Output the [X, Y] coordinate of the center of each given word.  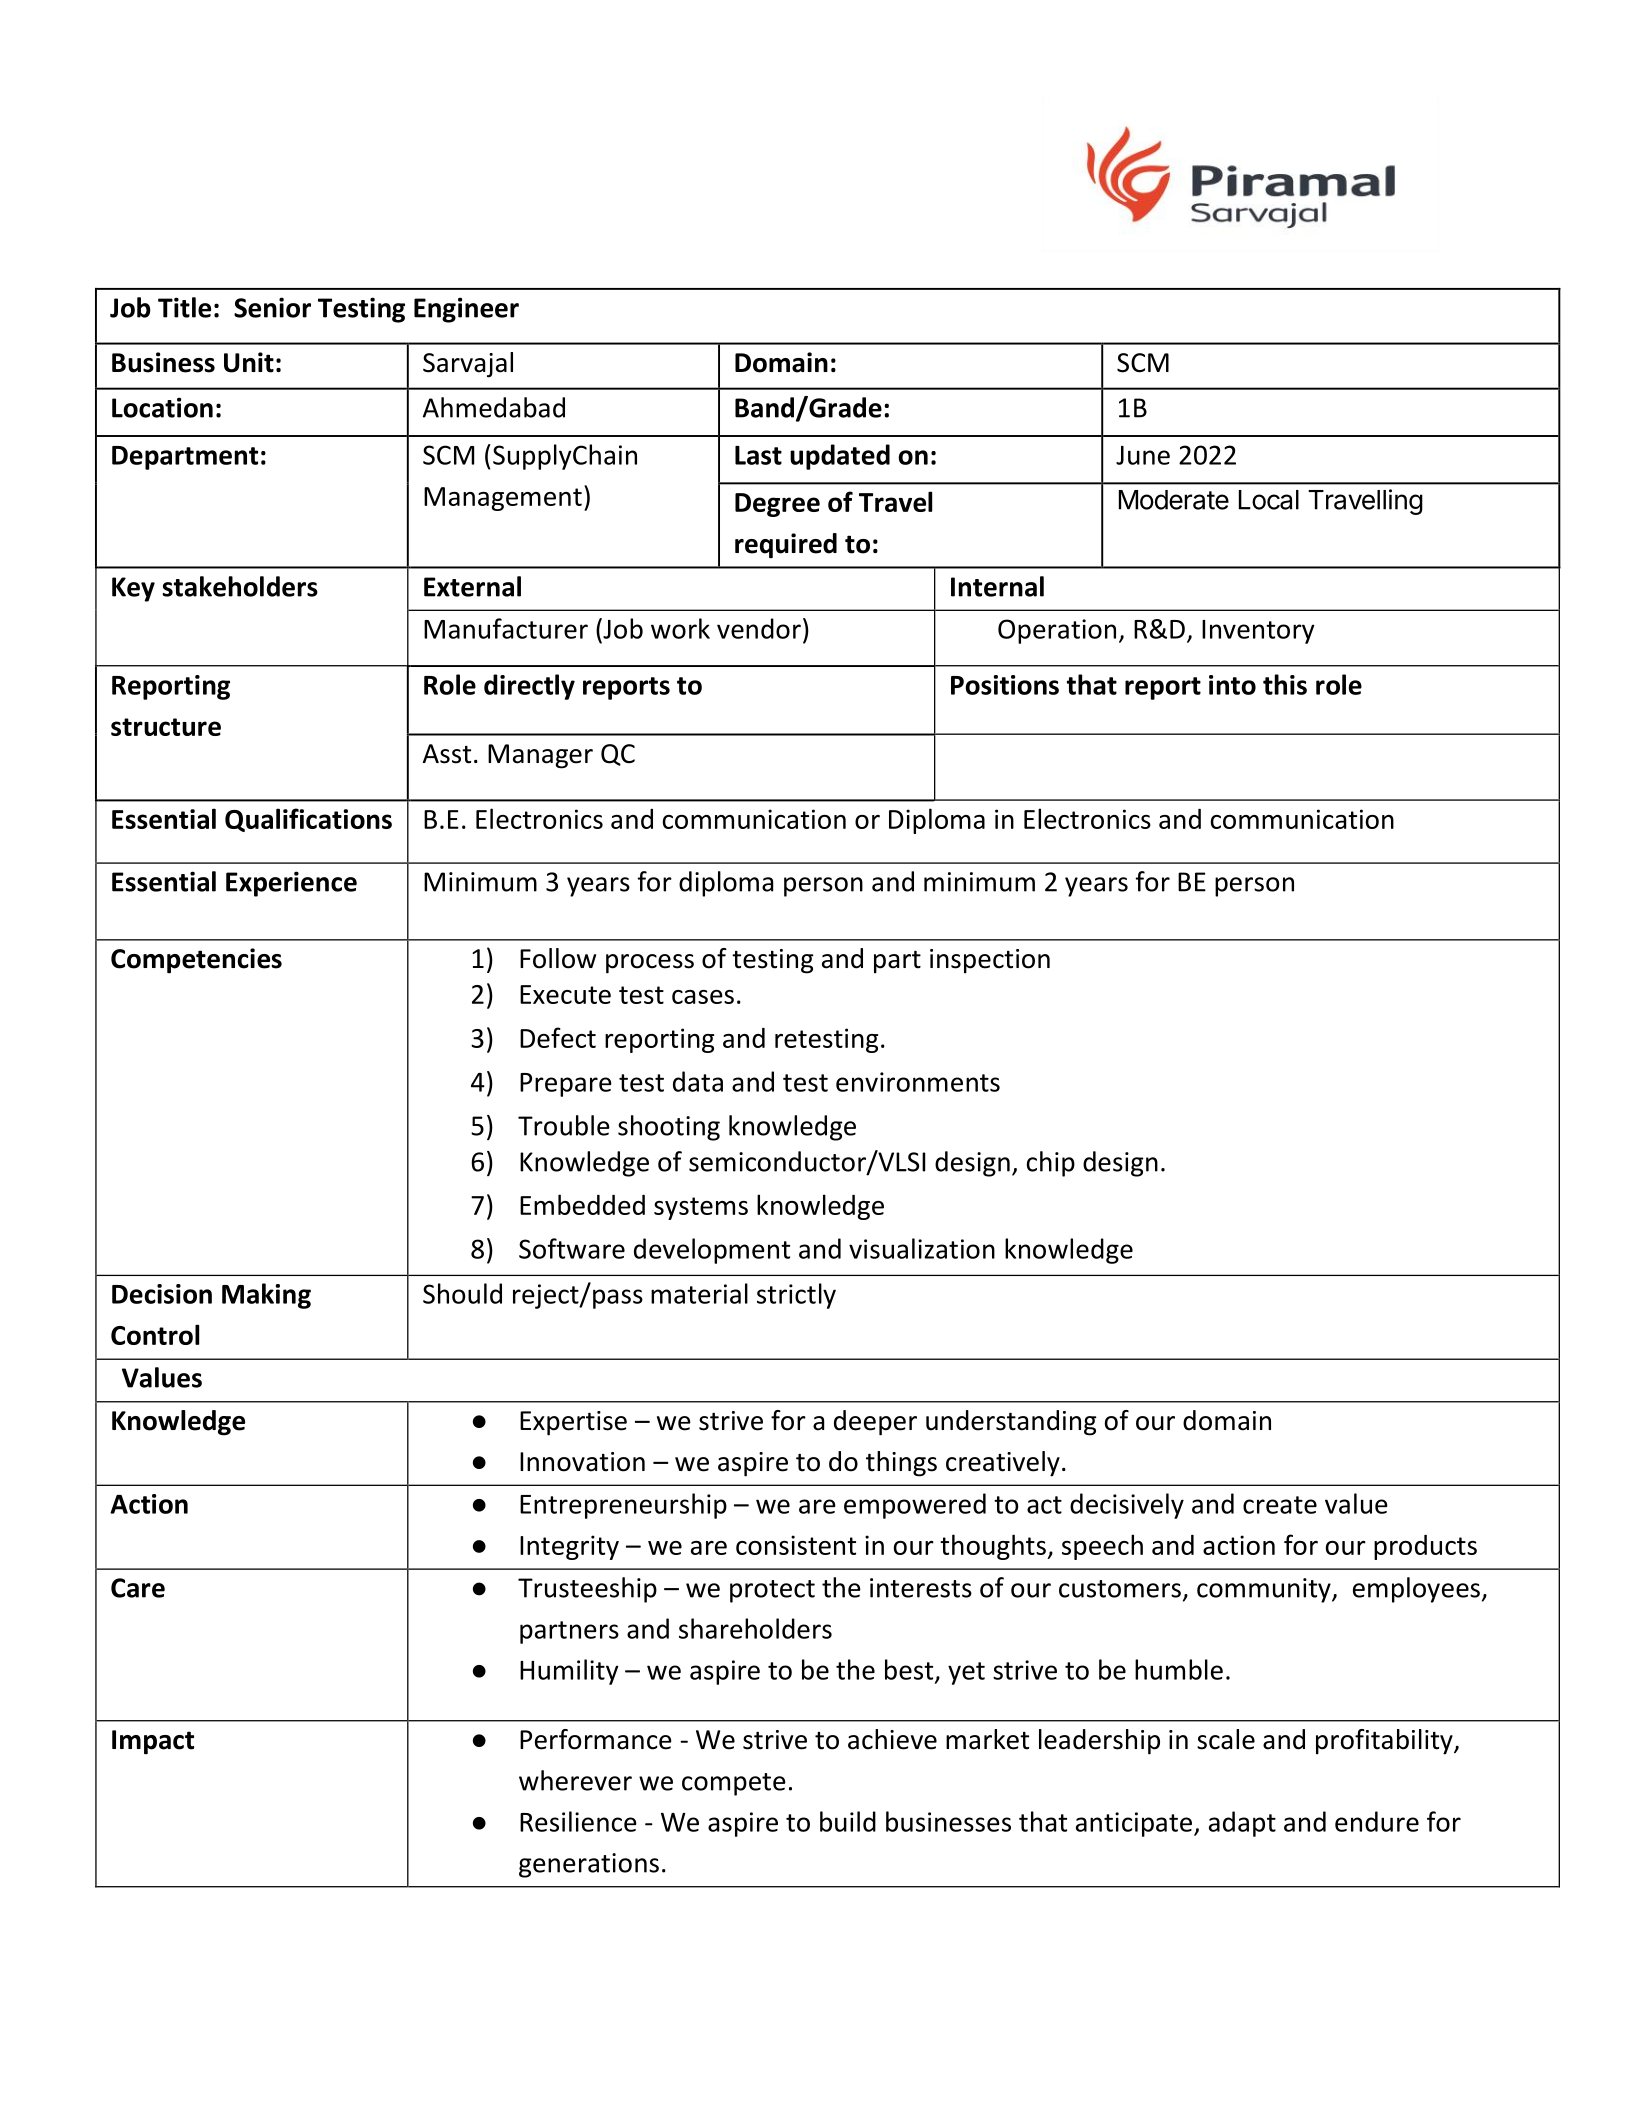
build [848, 1821]
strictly [796, 1296]
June [1143, 455]
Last [758, 455]
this [1285, 684]
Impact [153, 1742]
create [1280, 1505]
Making [266, 1296]
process [650, 964]
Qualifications [308, 820]
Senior [272, 307]
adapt [1242, 1824]
